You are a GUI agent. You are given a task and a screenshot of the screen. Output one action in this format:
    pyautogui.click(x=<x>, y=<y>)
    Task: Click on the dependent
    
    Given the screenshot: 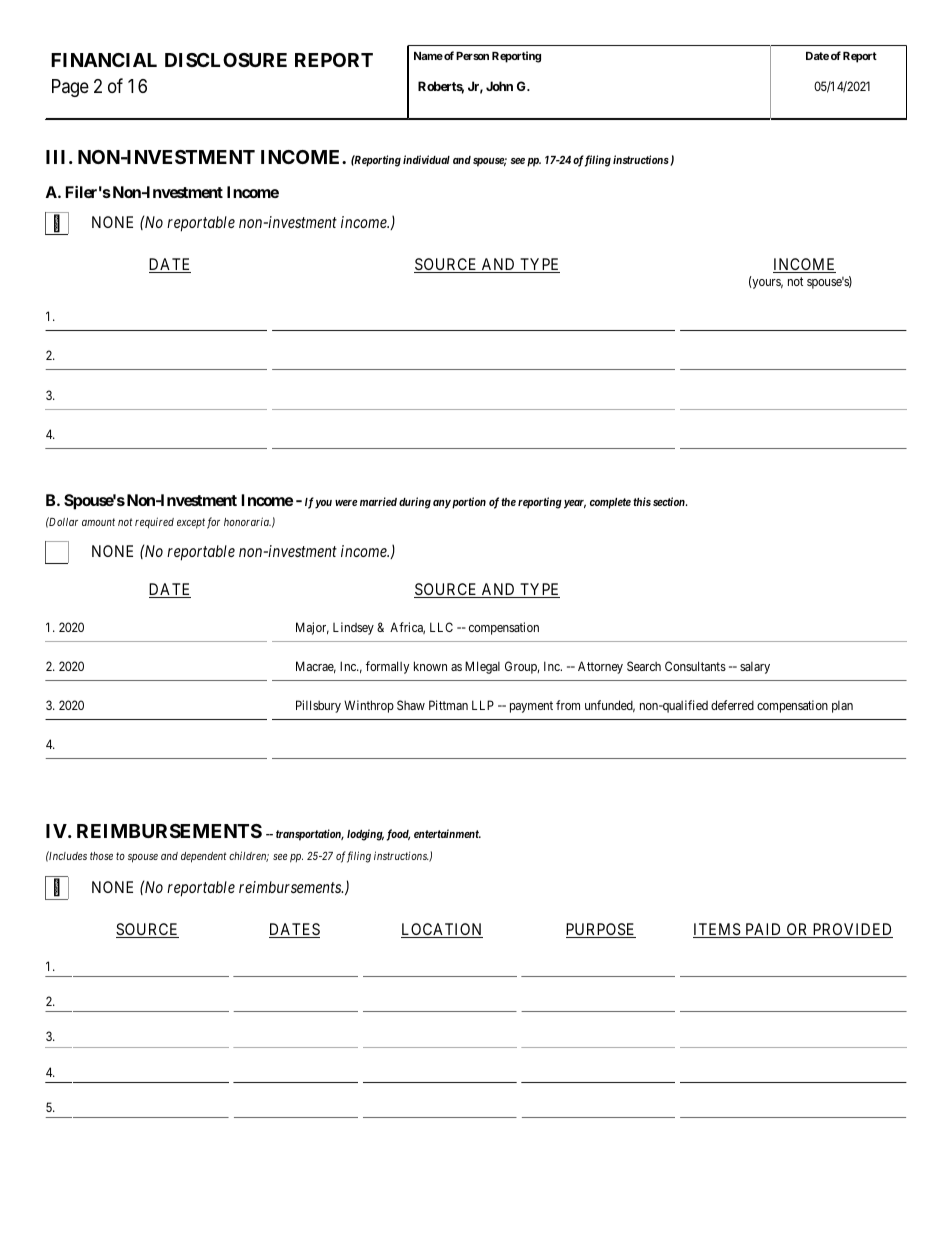 What is the action you would take?
    pyautogui.click(x=204, y=857)
